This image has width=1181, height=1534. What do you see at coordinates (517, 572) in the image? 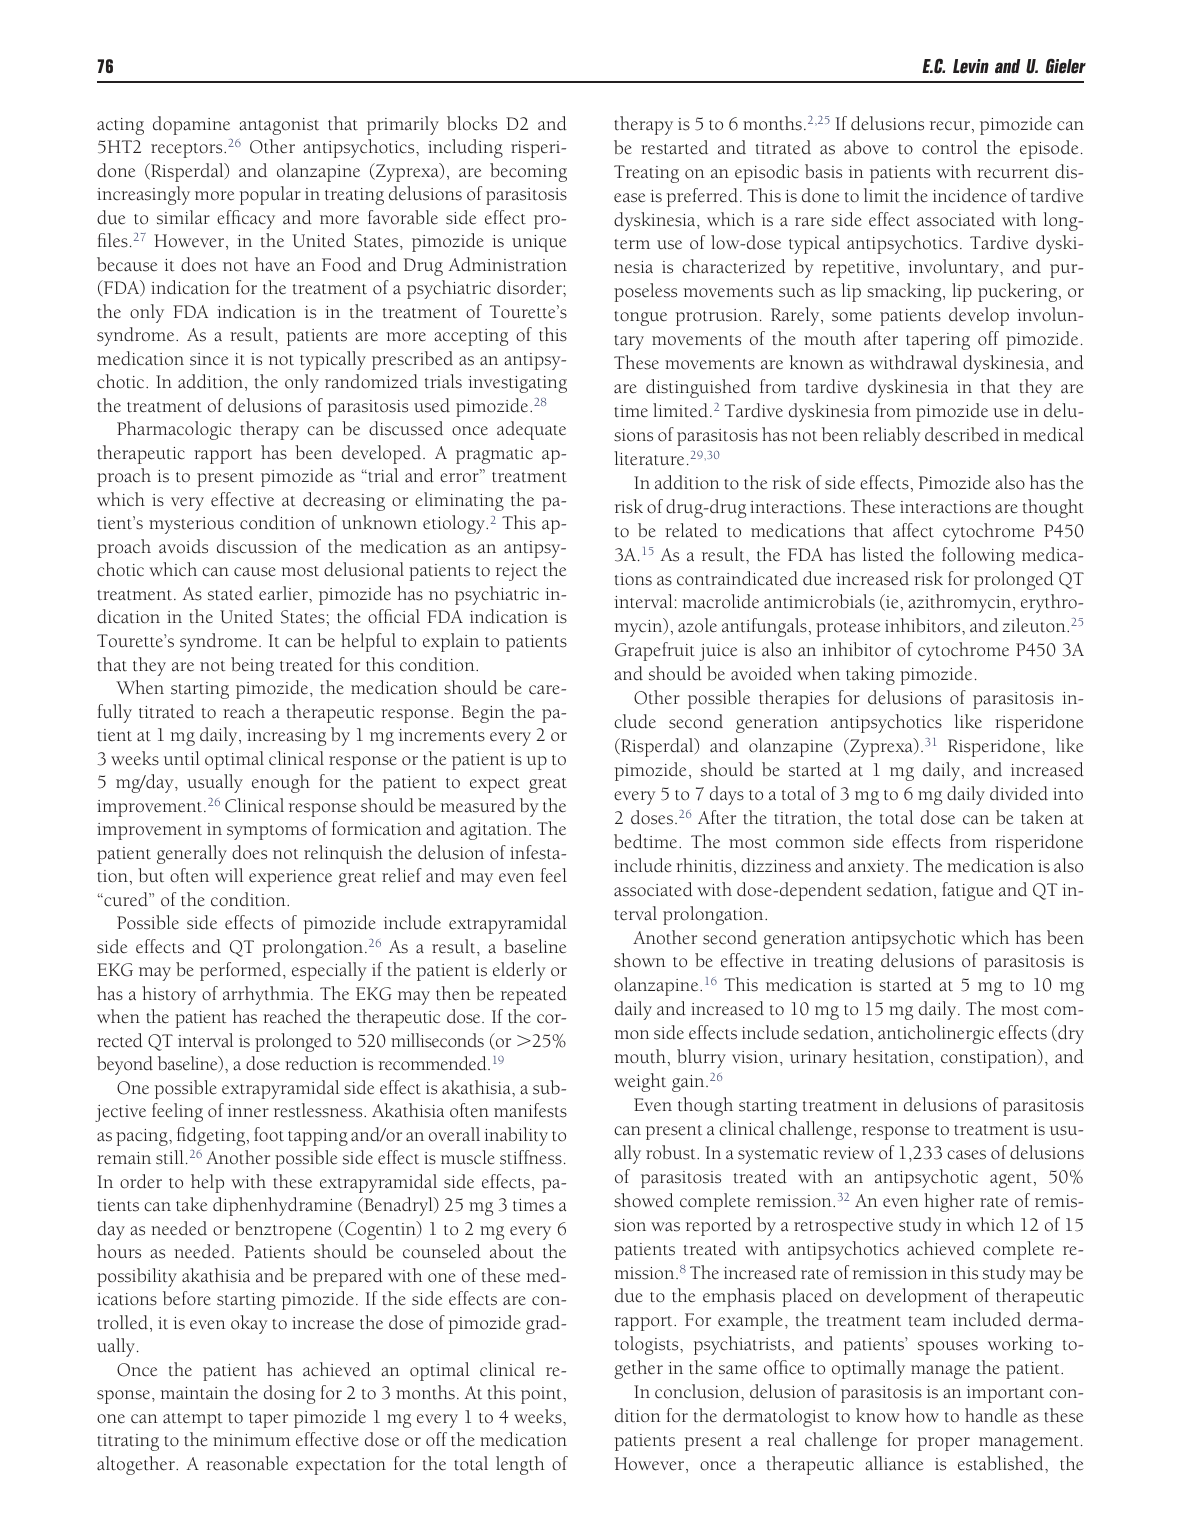
I see `reject` at bounding box center [517, 572].
